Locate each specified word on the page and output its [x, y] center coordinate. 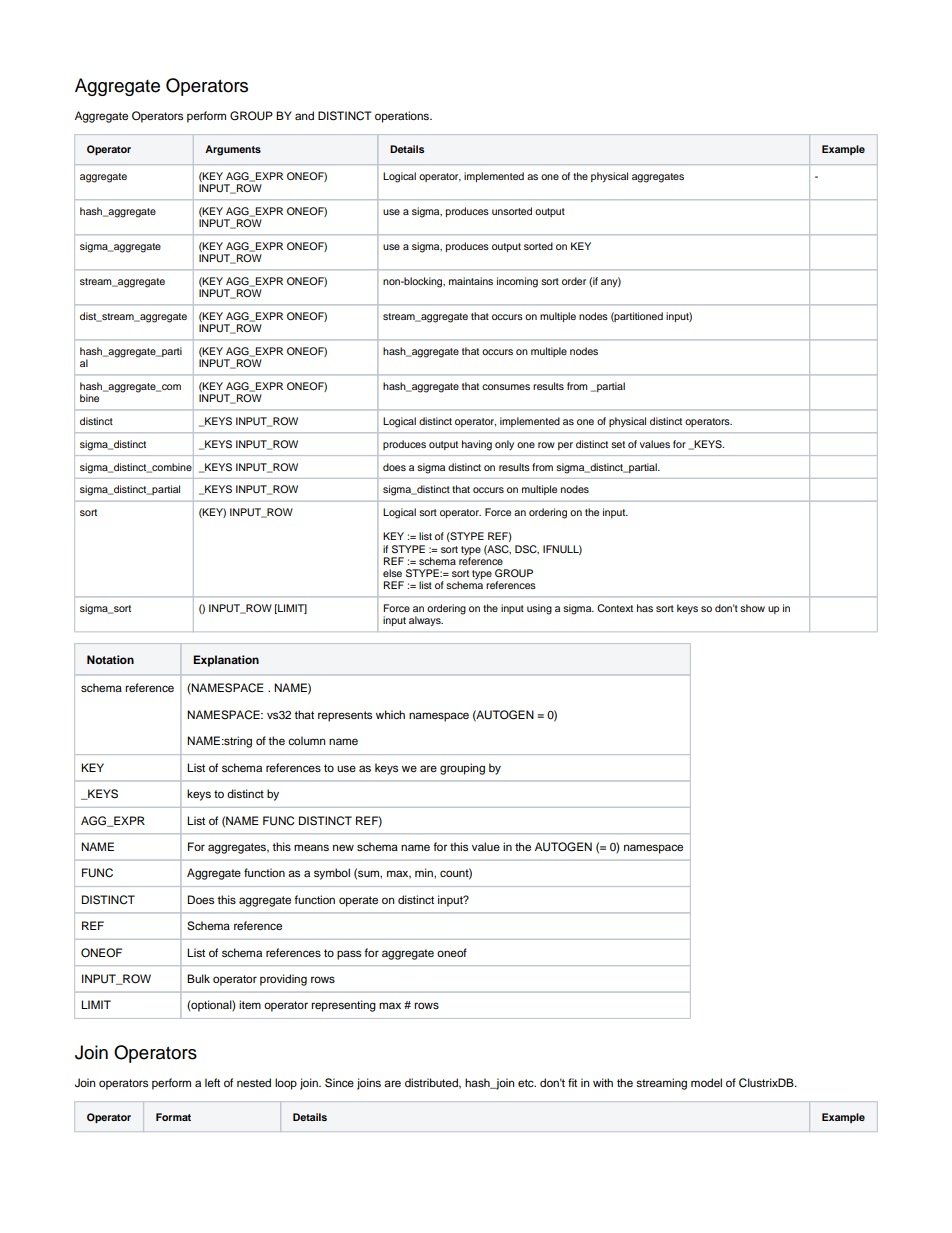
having [477, 445]
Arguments [233, 150]
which [390, 714]
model [706, 1082]
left [212, 1082]
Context [615, 608]
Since [339, 1083]
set [618, 444]
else [392, 573]
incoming [517, 282]
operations [403, 117]
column [306, 740]
